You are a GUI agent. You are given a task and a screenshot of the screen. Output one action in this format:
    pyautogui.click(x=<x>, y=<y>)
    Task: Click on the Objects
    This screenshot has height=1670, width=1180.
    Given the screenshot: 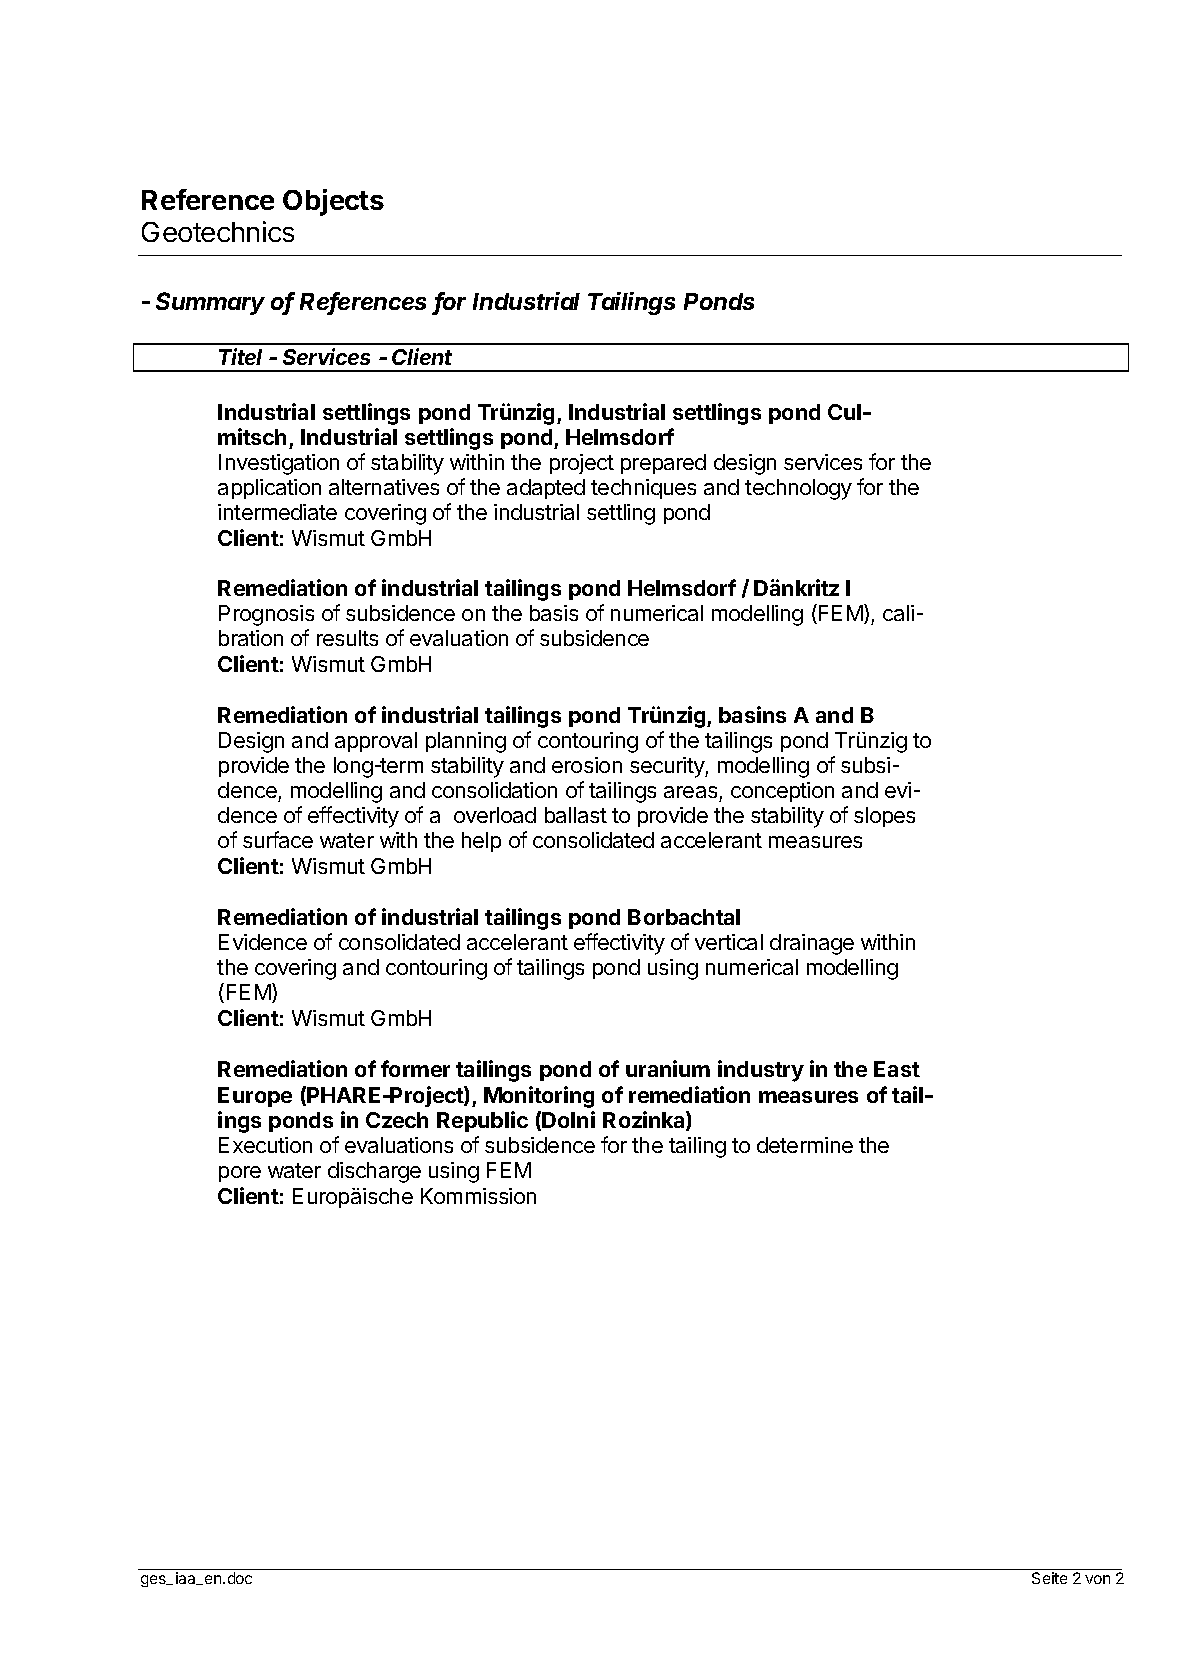 What is the action you would take?
    pyautogui.click(x=333, y=202)
